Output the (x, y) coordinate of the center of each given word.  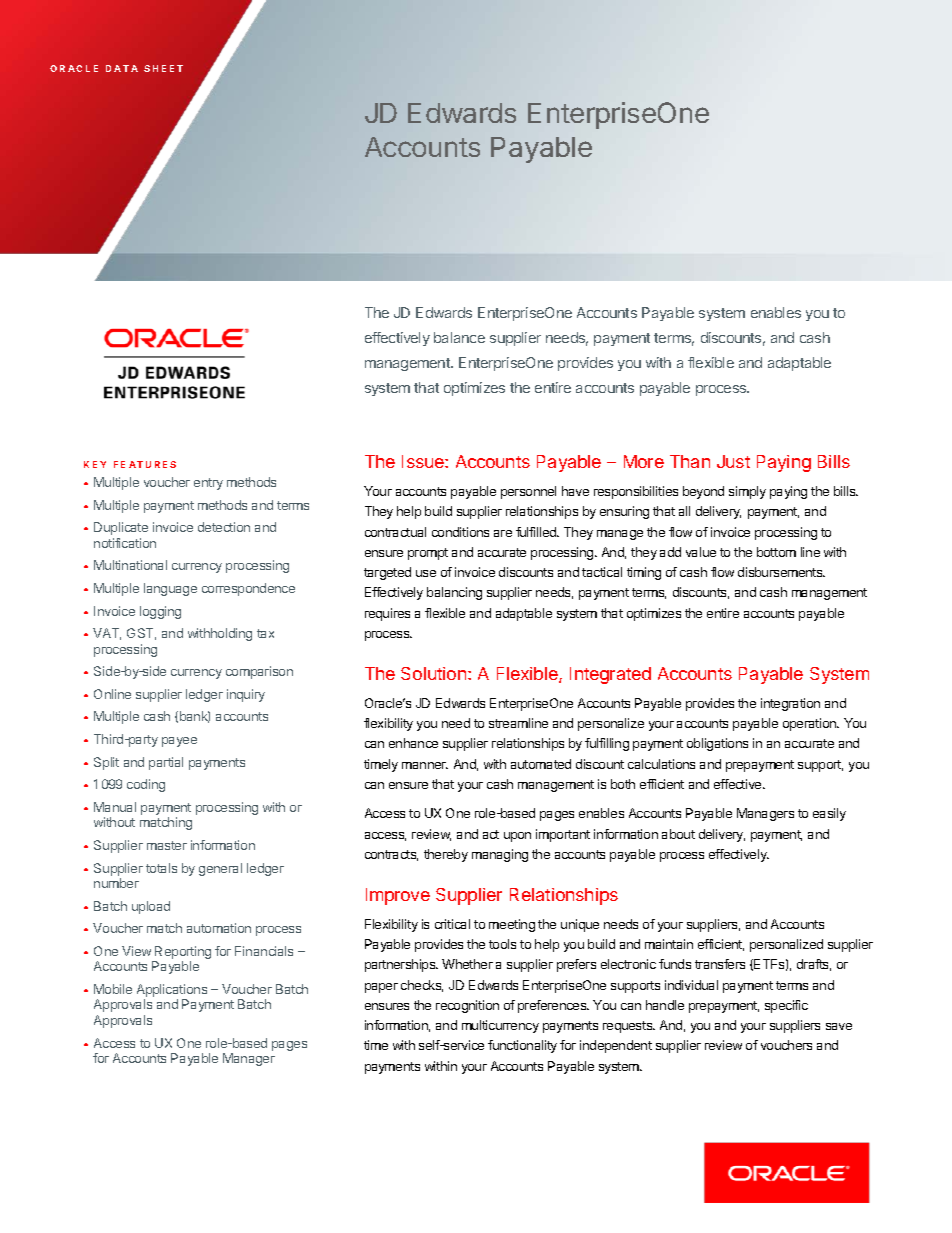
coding (146, 785)
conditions (460, 532)
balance (459, 337)
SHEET (163, 68)
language (170, 589)
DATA (122, 68)
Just (733, 461)
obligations (717, 744)
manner (425, 765)
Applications (172, 992)
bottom (776, 552)
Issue (424, 461)
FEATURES (145, 464)
